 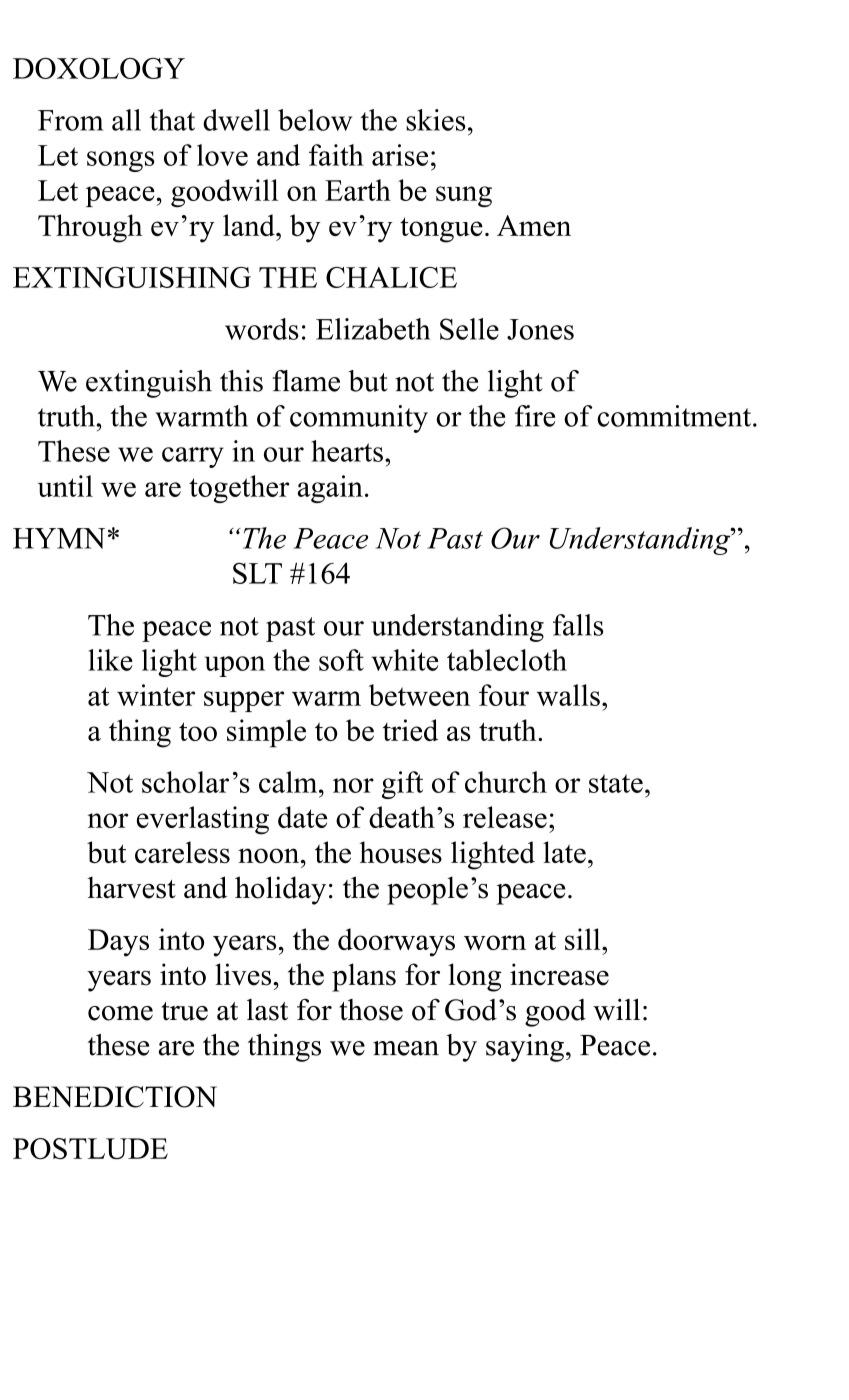 What do you see at coordinates (336, 155) in the image?
I see `faith` at bounding box center [336, 155].
